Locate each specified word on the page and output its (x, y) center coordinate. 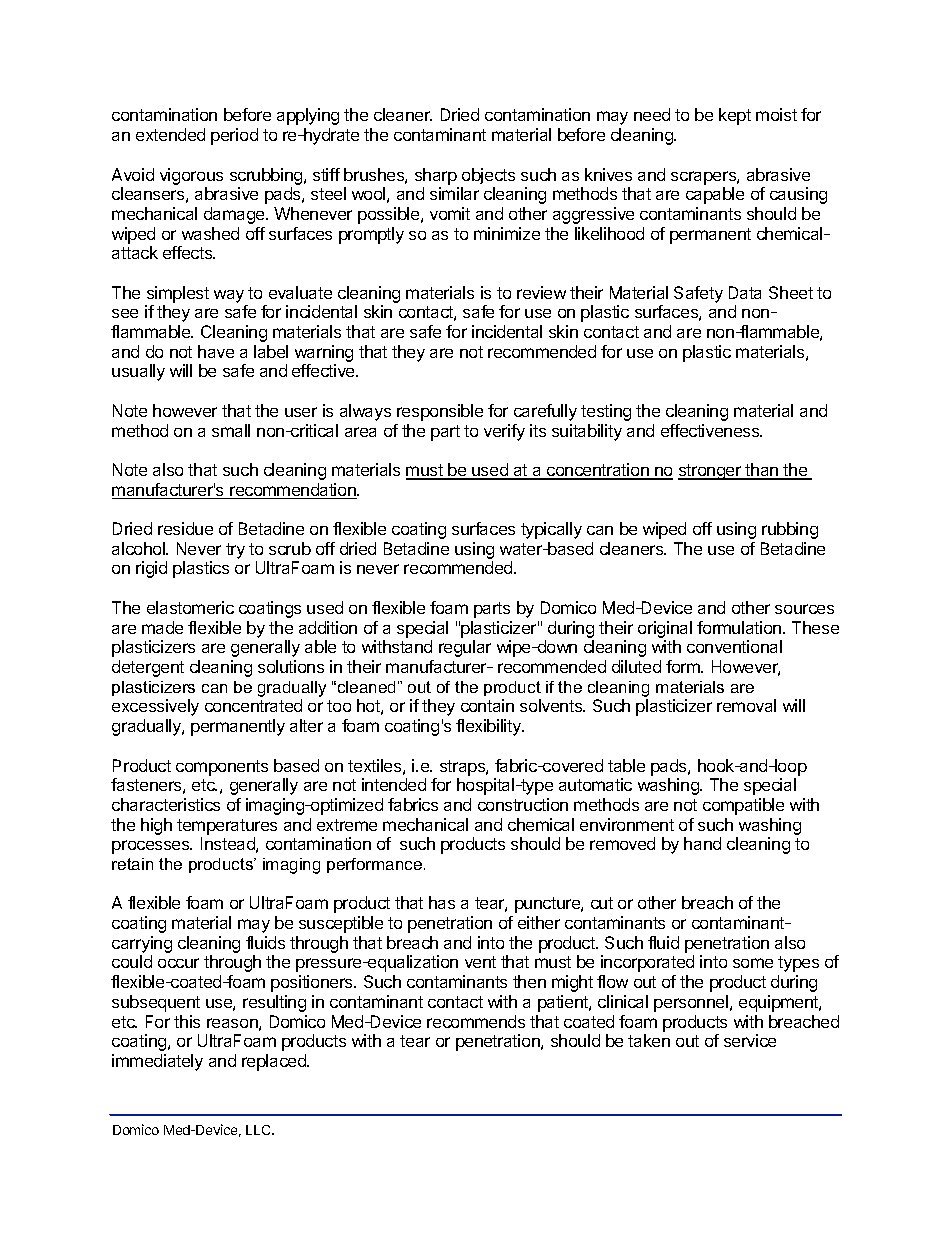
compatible (743, 806)
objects (488, 176)
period (234, 136)
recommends (476, 1021)
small (231, 430)
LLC (260, 1130)
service (750, 1040)
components (222, 768)
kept (735, 116)
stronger (710, 472)
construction (523, 804)
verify (504, 432)
